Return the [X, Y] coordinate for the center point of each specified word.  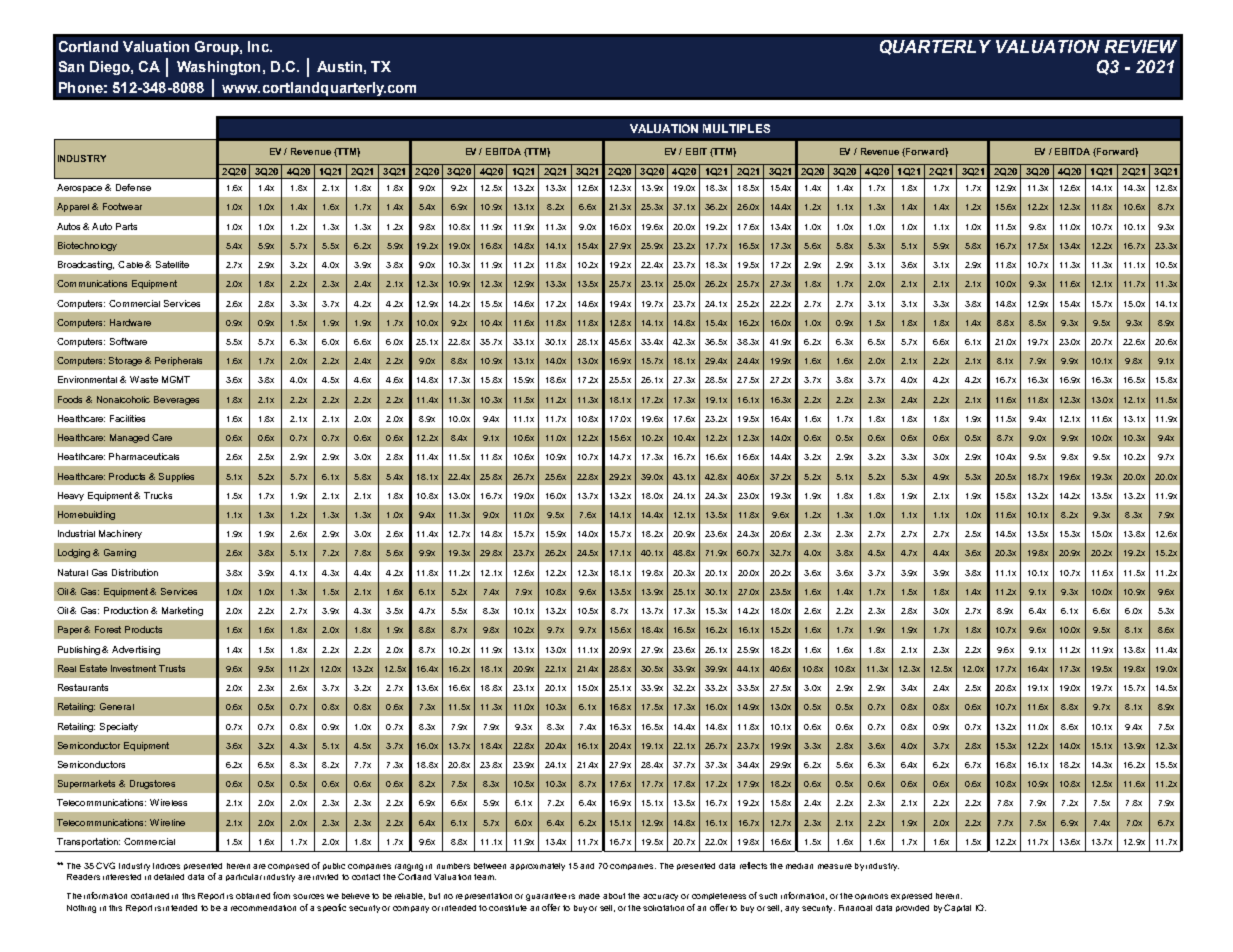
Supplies [176, 477]
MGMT [176, 379]
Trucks [158, 495]
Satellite [172, 264]
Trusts [172, 668]
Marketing [182, 611]
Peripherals [178, 361]
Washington [218, 68]
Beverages [176, 400]
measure [835, 866]
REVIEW [1141, 46]
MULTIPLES [736, 128]
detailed [169, 877]
